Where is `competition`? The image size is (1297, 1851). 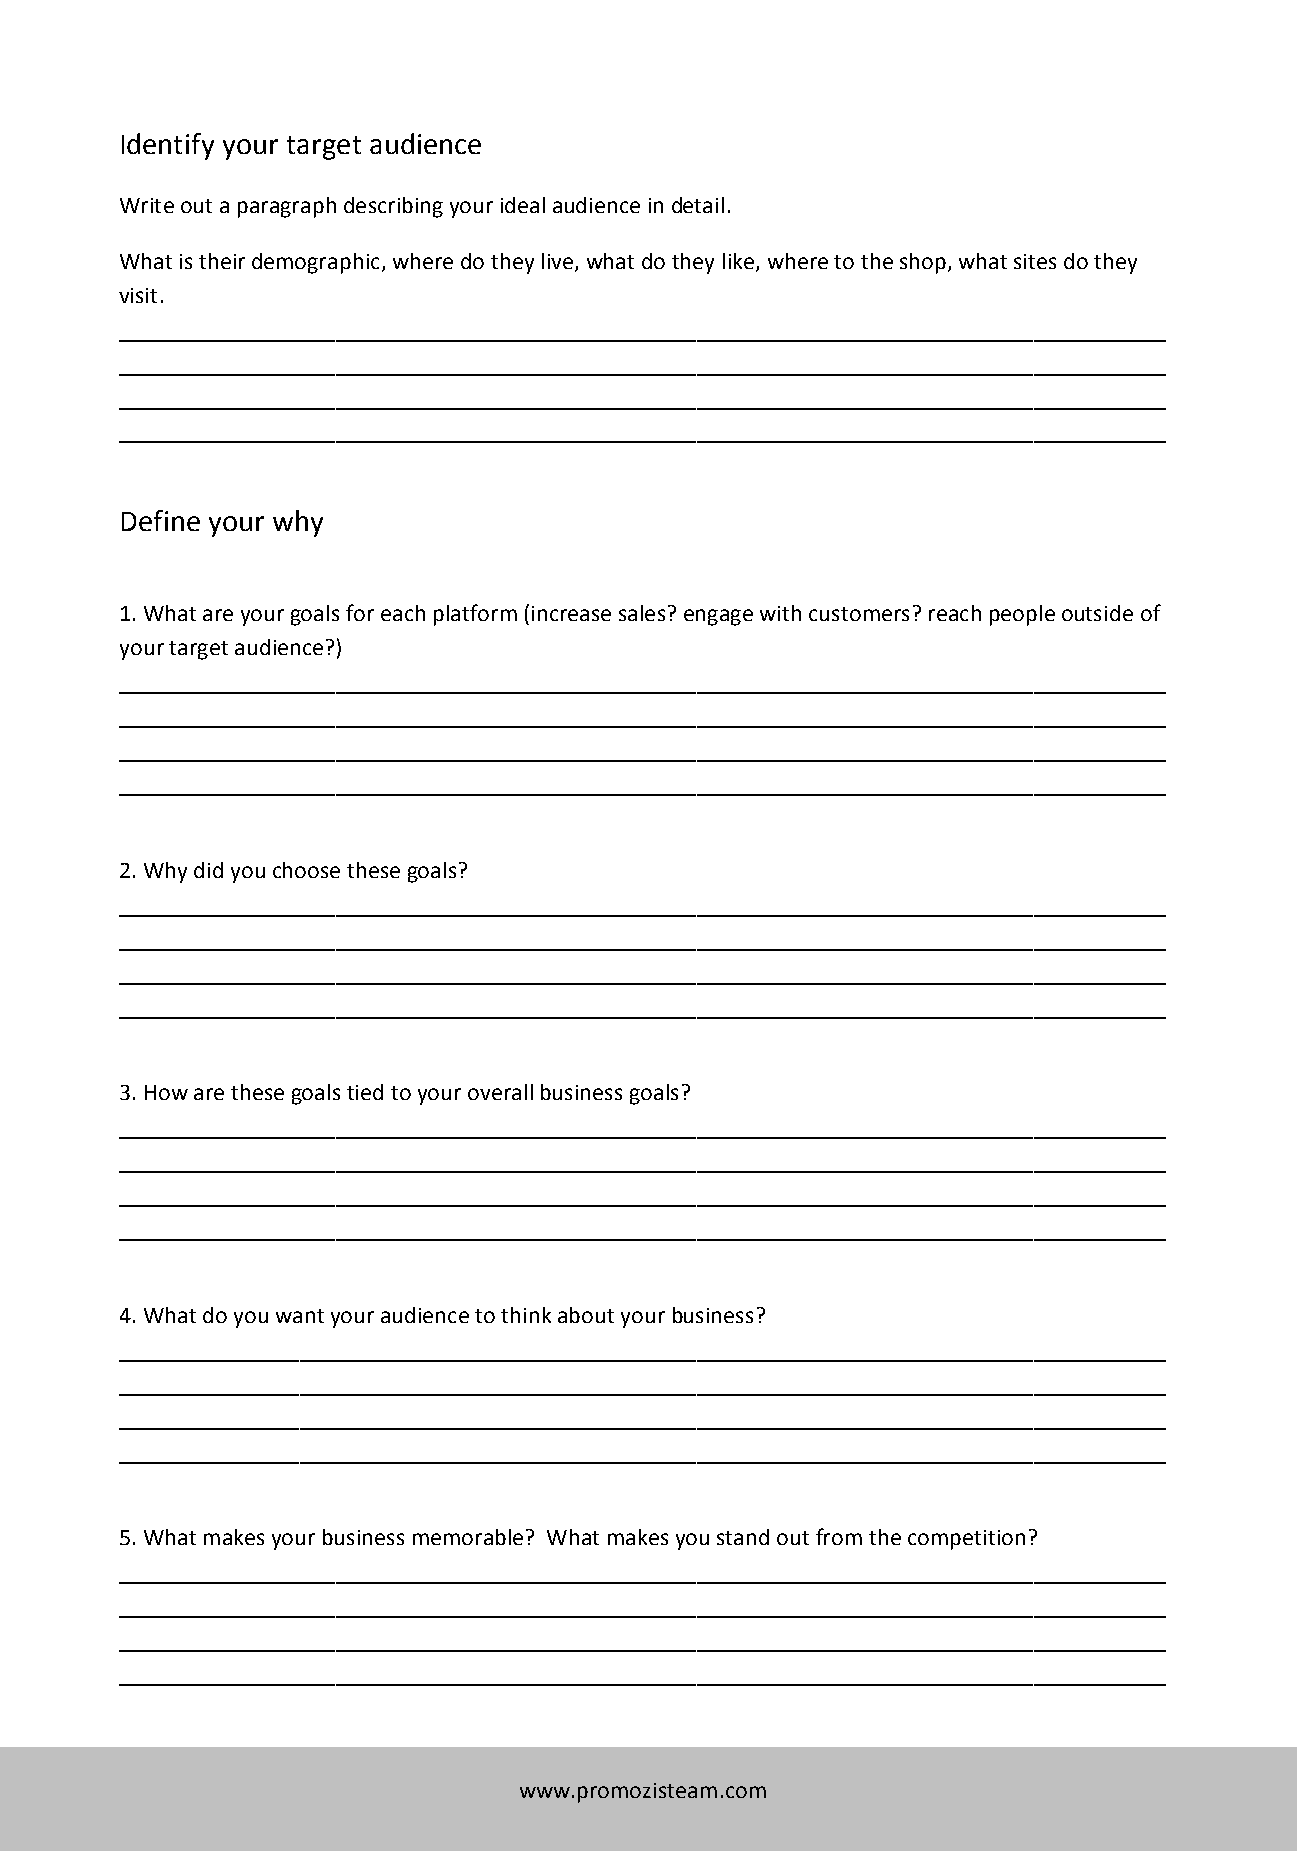
competition is located at coordinates (966, 1540).
